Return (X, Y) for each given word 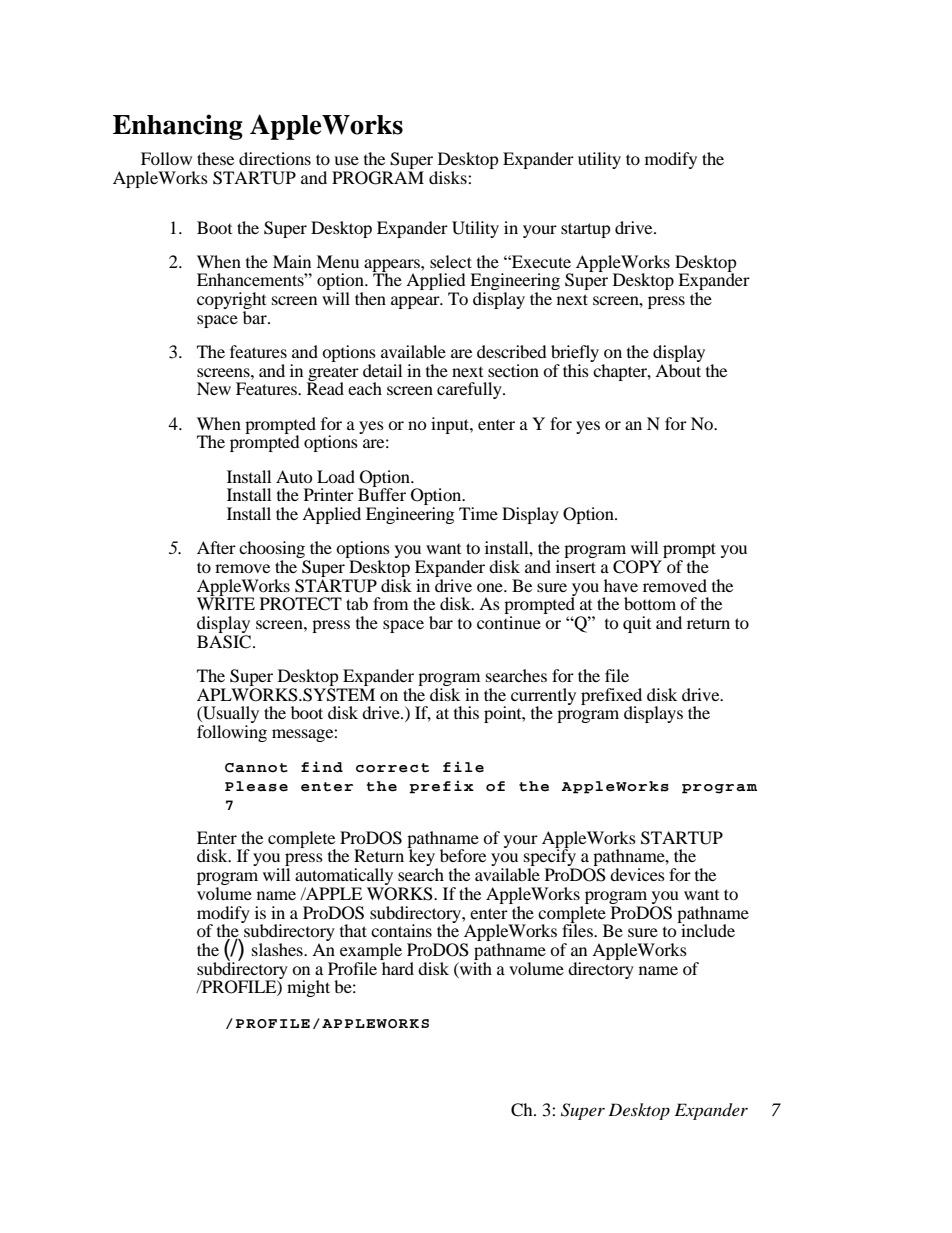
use (346, 160)
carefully (470, 390)
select (451, 261)
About (678, 370)
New (214, 388)
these (215, 158)
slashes (278, 949)
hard (397, 967)
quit (637, 624)
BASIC (225, 642)
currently (543, 697)
